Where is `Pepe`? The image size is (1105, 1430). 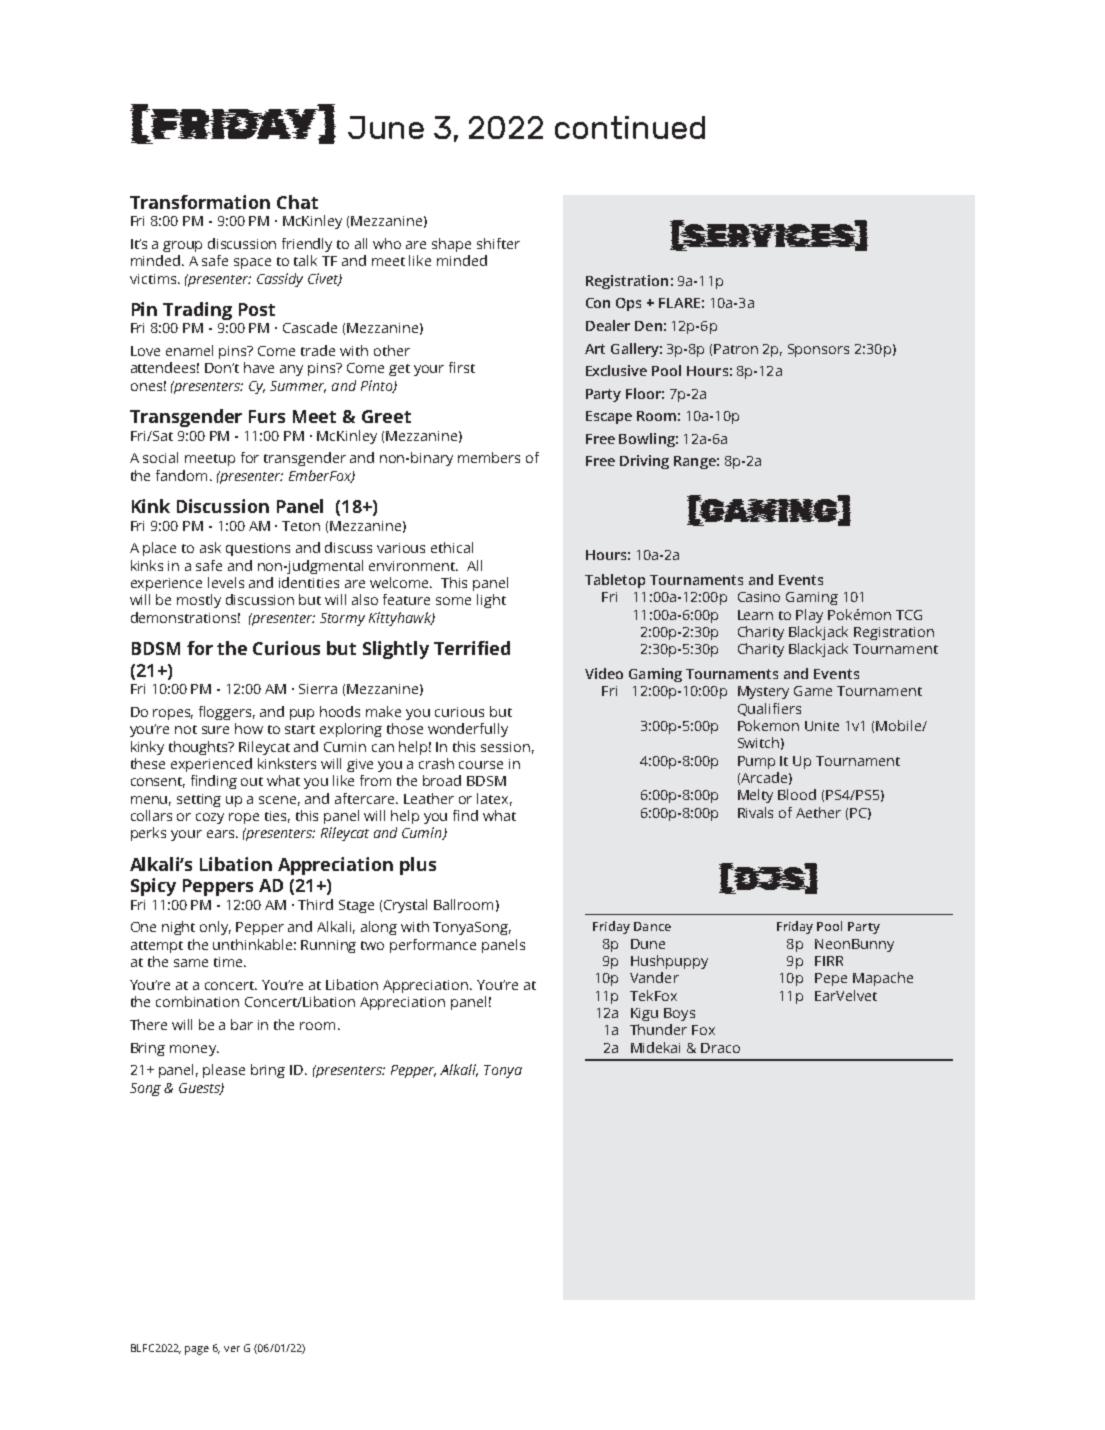
Pepe is located at coordinates (831, 979).
